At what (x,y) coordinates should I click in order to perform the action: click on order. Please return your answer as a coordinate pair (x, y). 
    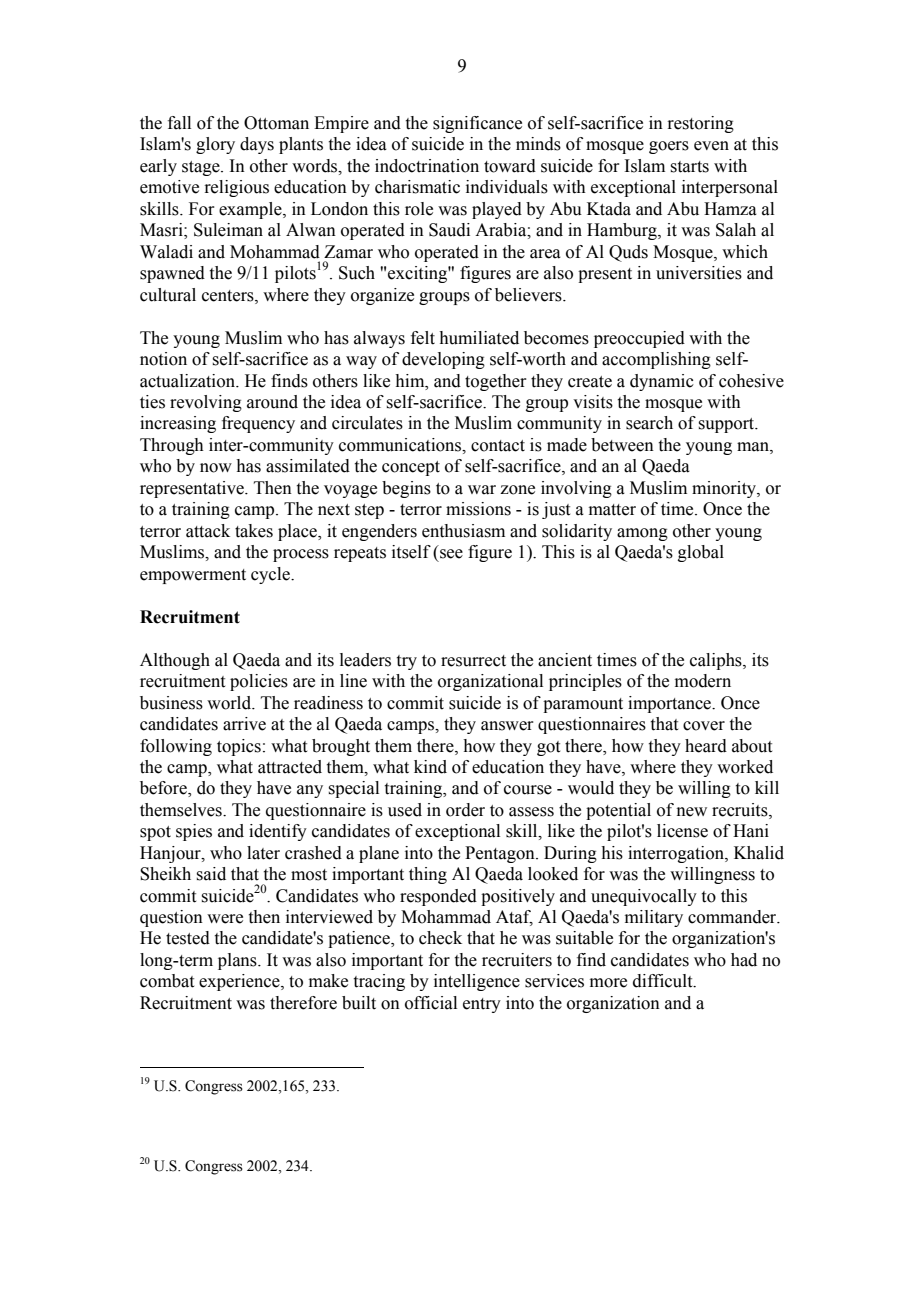
    Looking at the image, I should click on (465, 810).
